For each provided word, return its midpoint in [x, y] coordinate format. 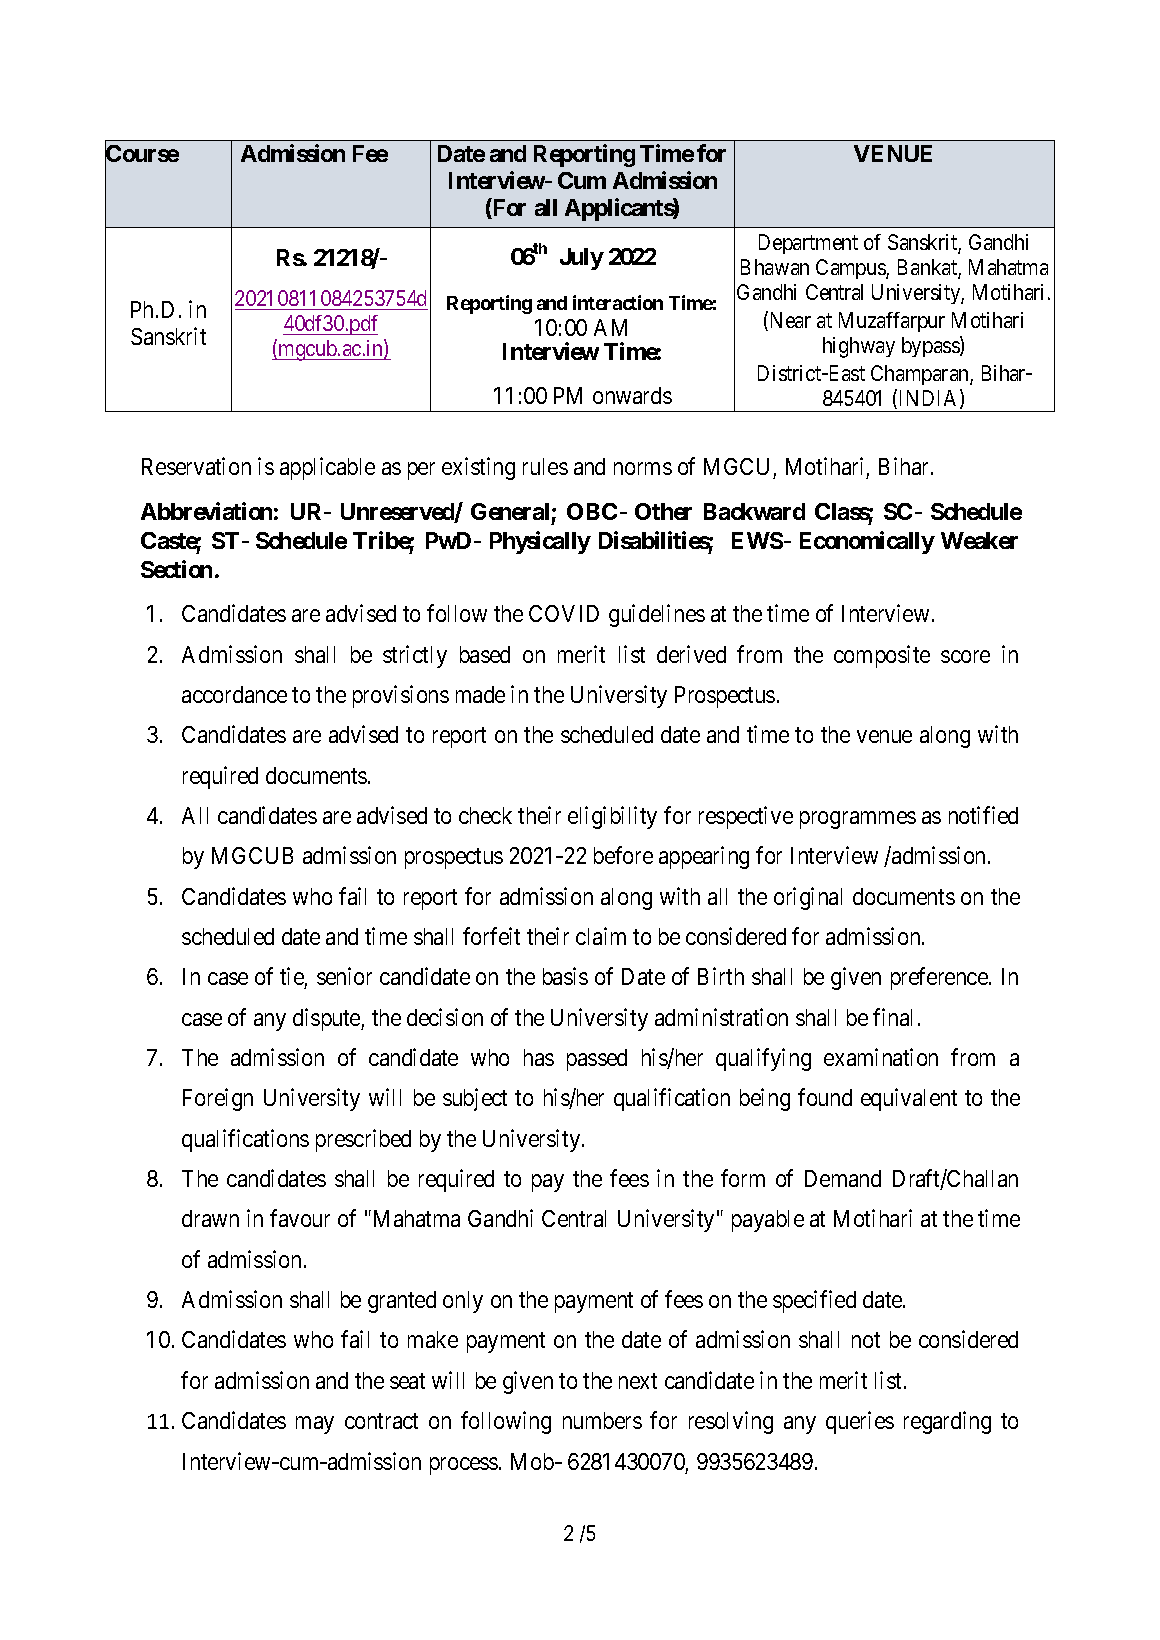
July [582, 259]
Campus [851, 269]
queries [860, 1422]
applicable [327, 468]
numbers [602, 1420]
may [315, 1425]
